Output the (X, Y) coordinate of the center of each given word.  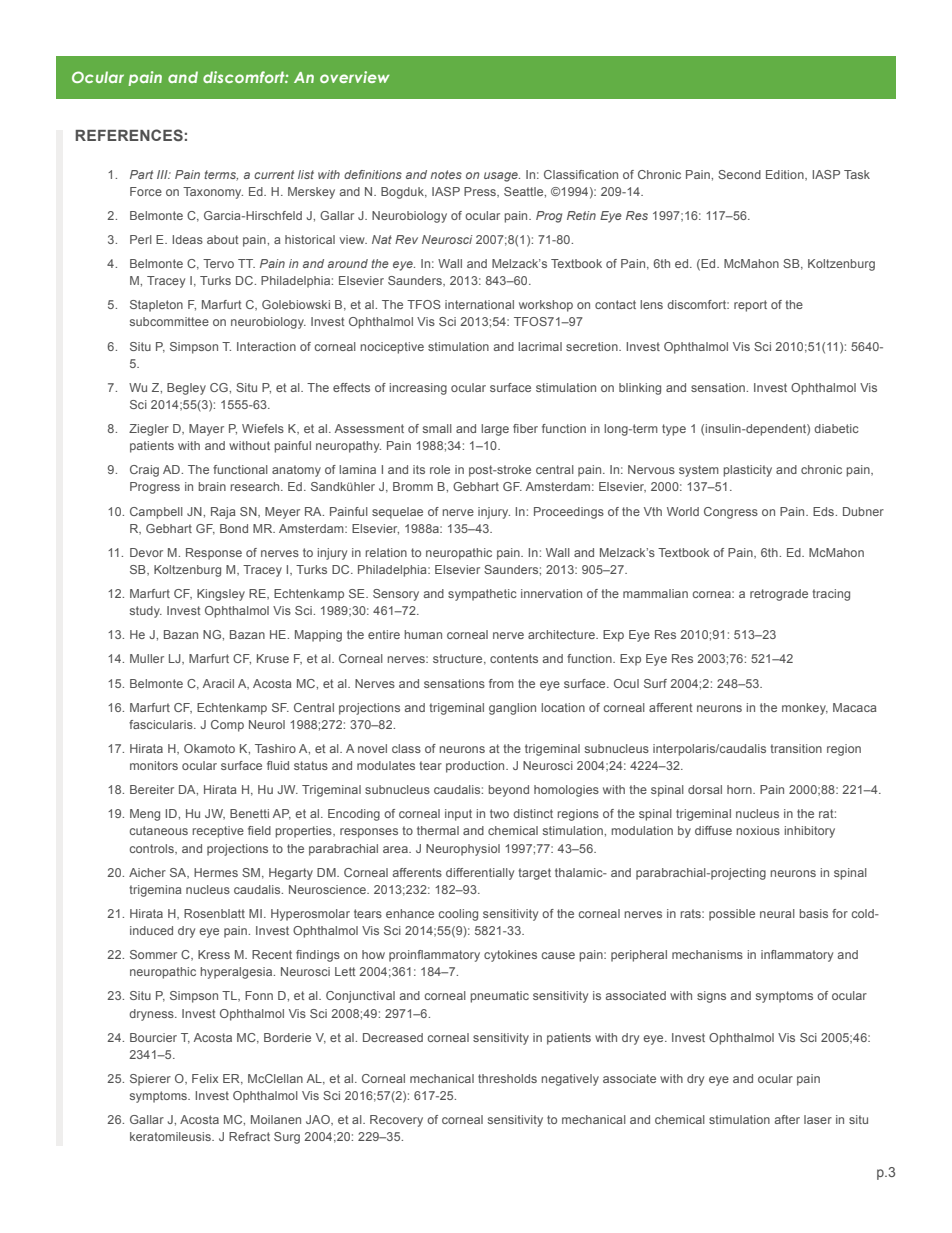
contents (514, 658)
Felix (205, 1078)
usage (502, 177)
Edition (786, 175)
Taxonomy (213, 193)
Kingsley (221, 595)
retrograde (779, 595)
